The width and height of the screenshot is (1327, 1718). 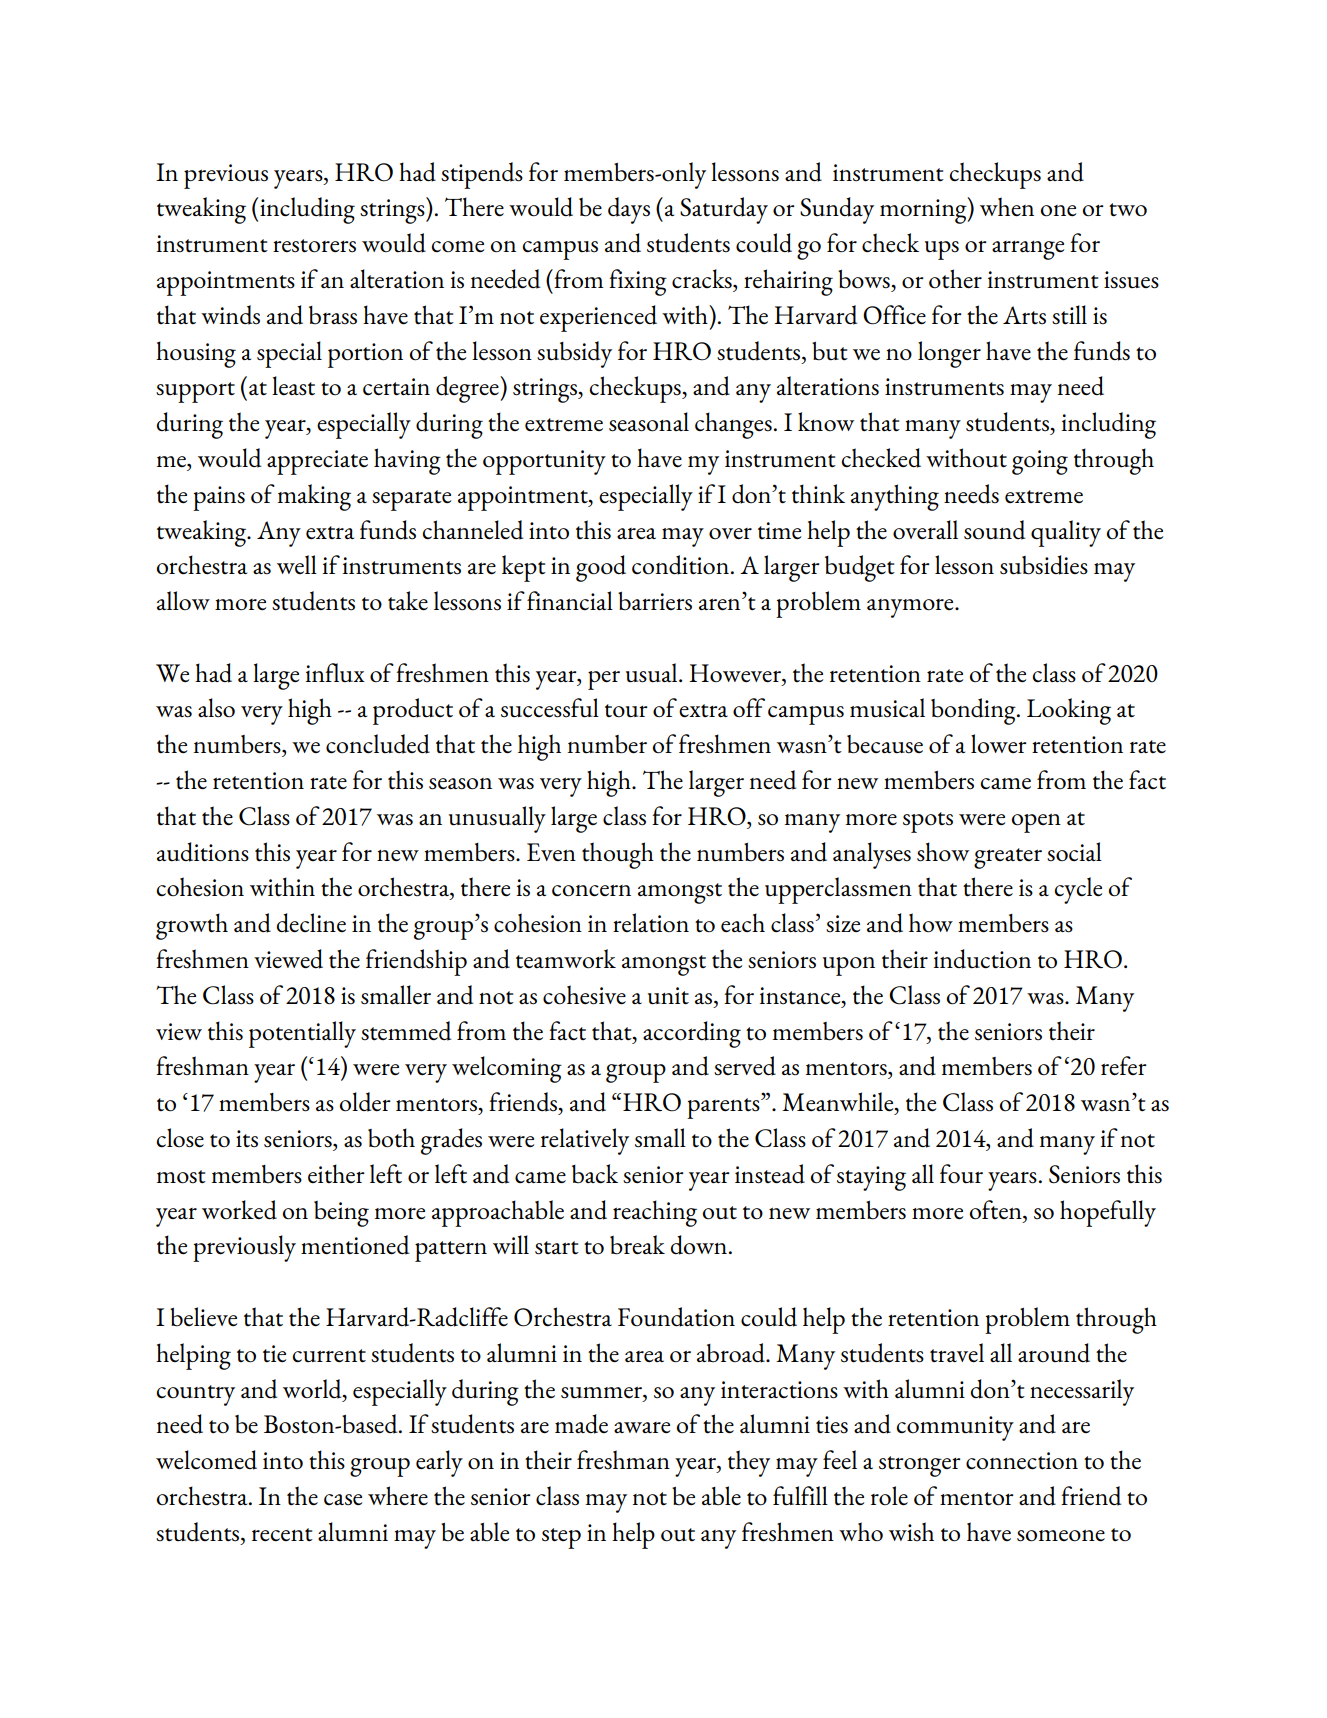 What do you see at coordinates (982, 959) in the screenshot?
I see `induction` at bounding box center [982, 959].
